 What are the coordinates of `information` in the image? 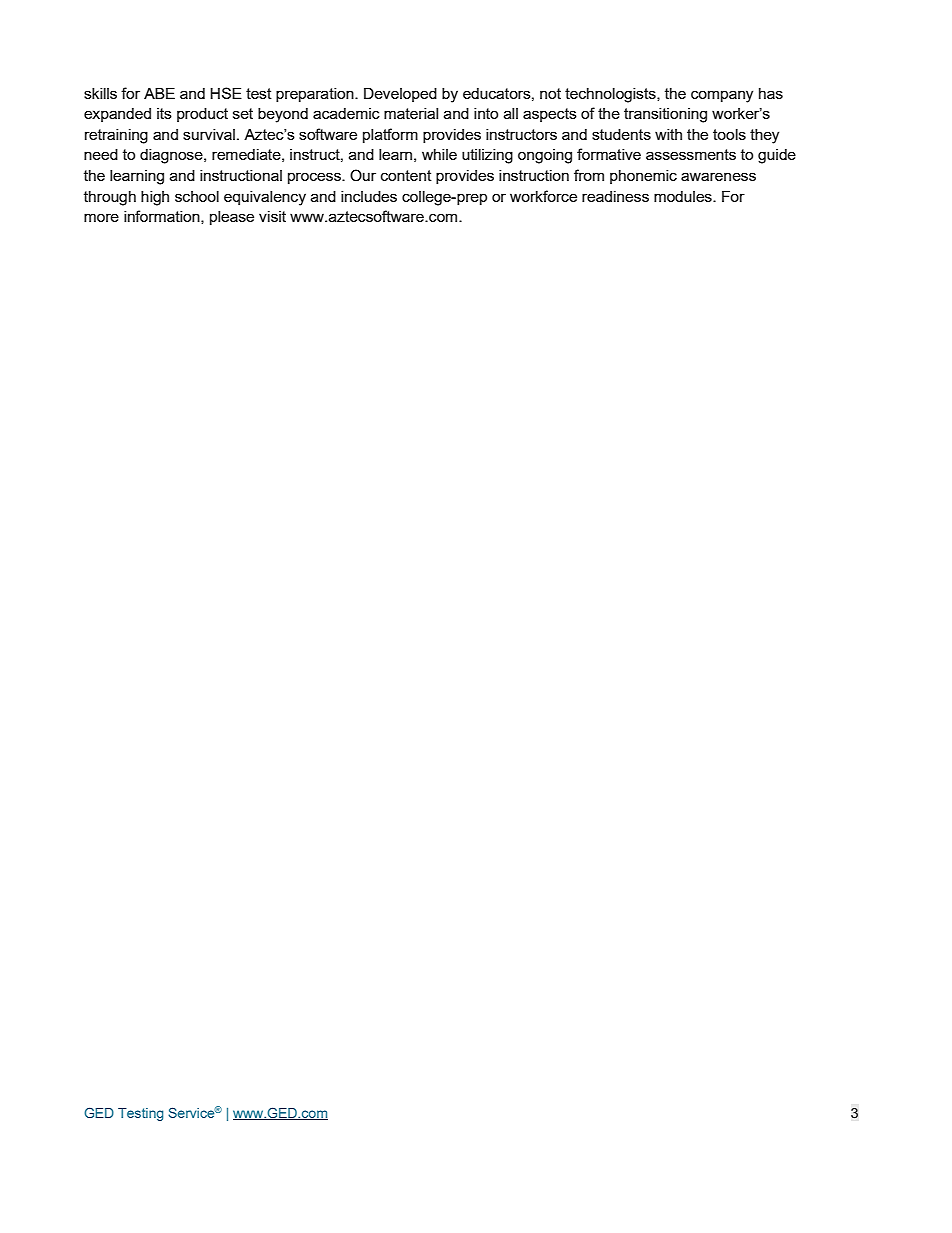 It's located at (163, 217).
